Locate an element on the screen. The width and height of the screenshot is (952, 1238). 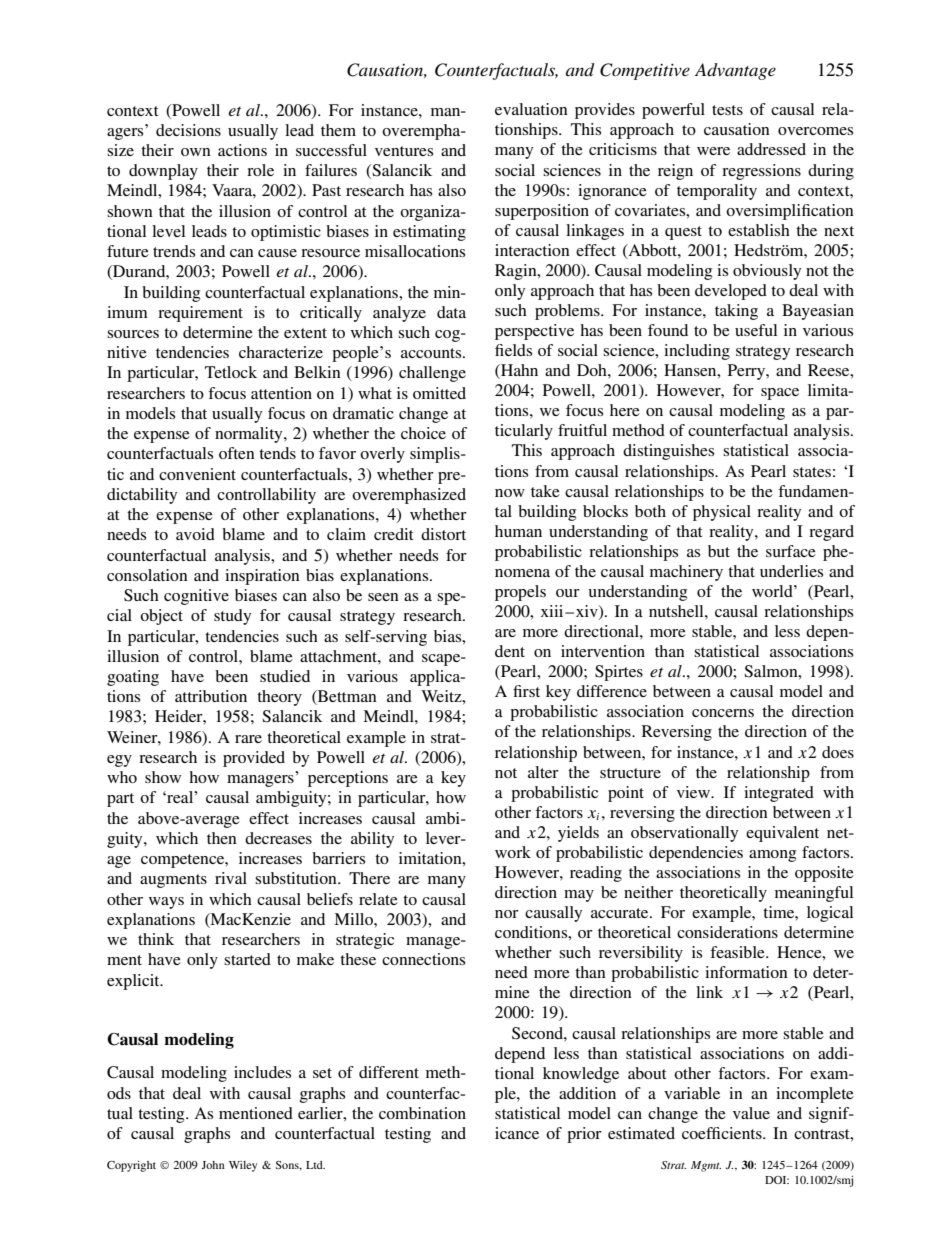
tests is located at coordinates (727, 110).
